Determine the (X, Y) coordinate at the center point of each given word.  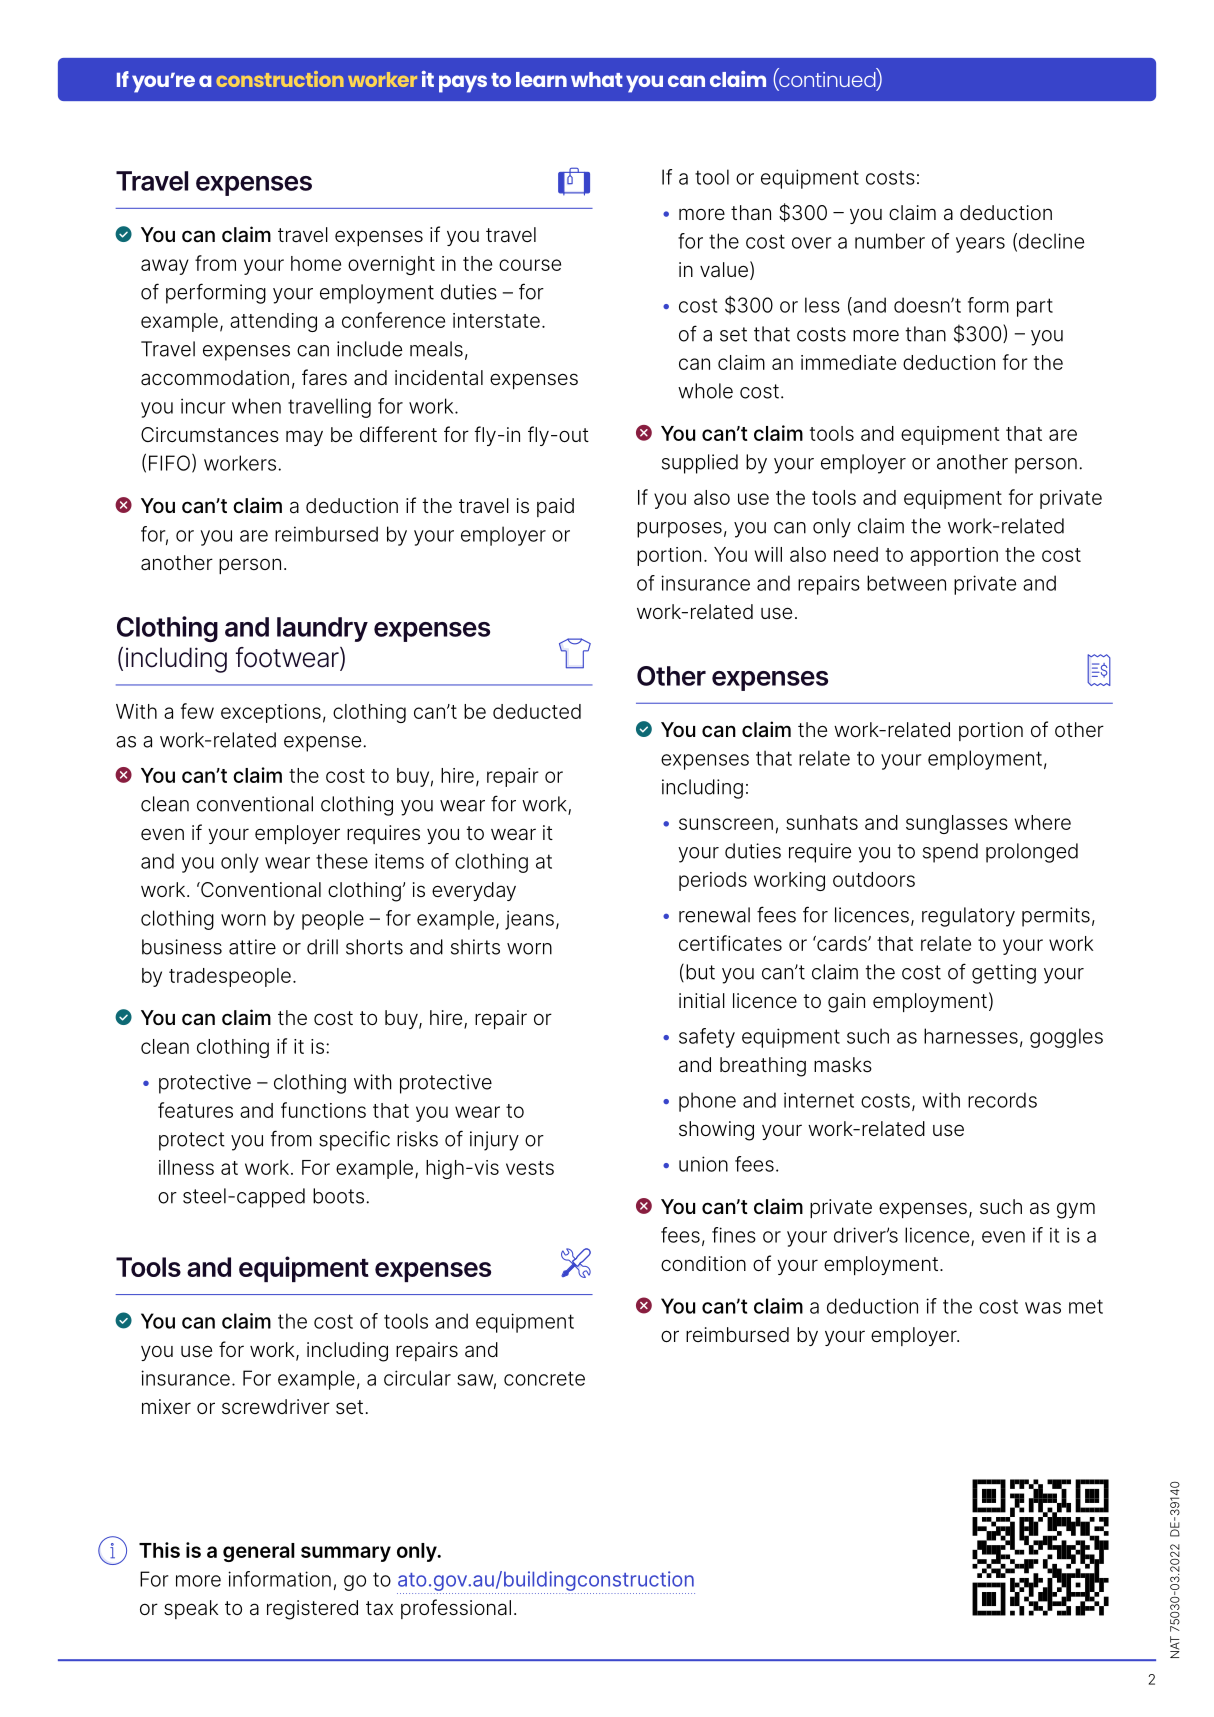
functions (323, 1110)
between (906, 583)
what (597, 79)
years (980, 245)
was (1043, 1308)
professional (456, 1609)
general (259, 1552)
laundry (322, 629)
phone (707, 1102)
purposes (679, 530)
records (1002, 1100)
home (316, 263)
